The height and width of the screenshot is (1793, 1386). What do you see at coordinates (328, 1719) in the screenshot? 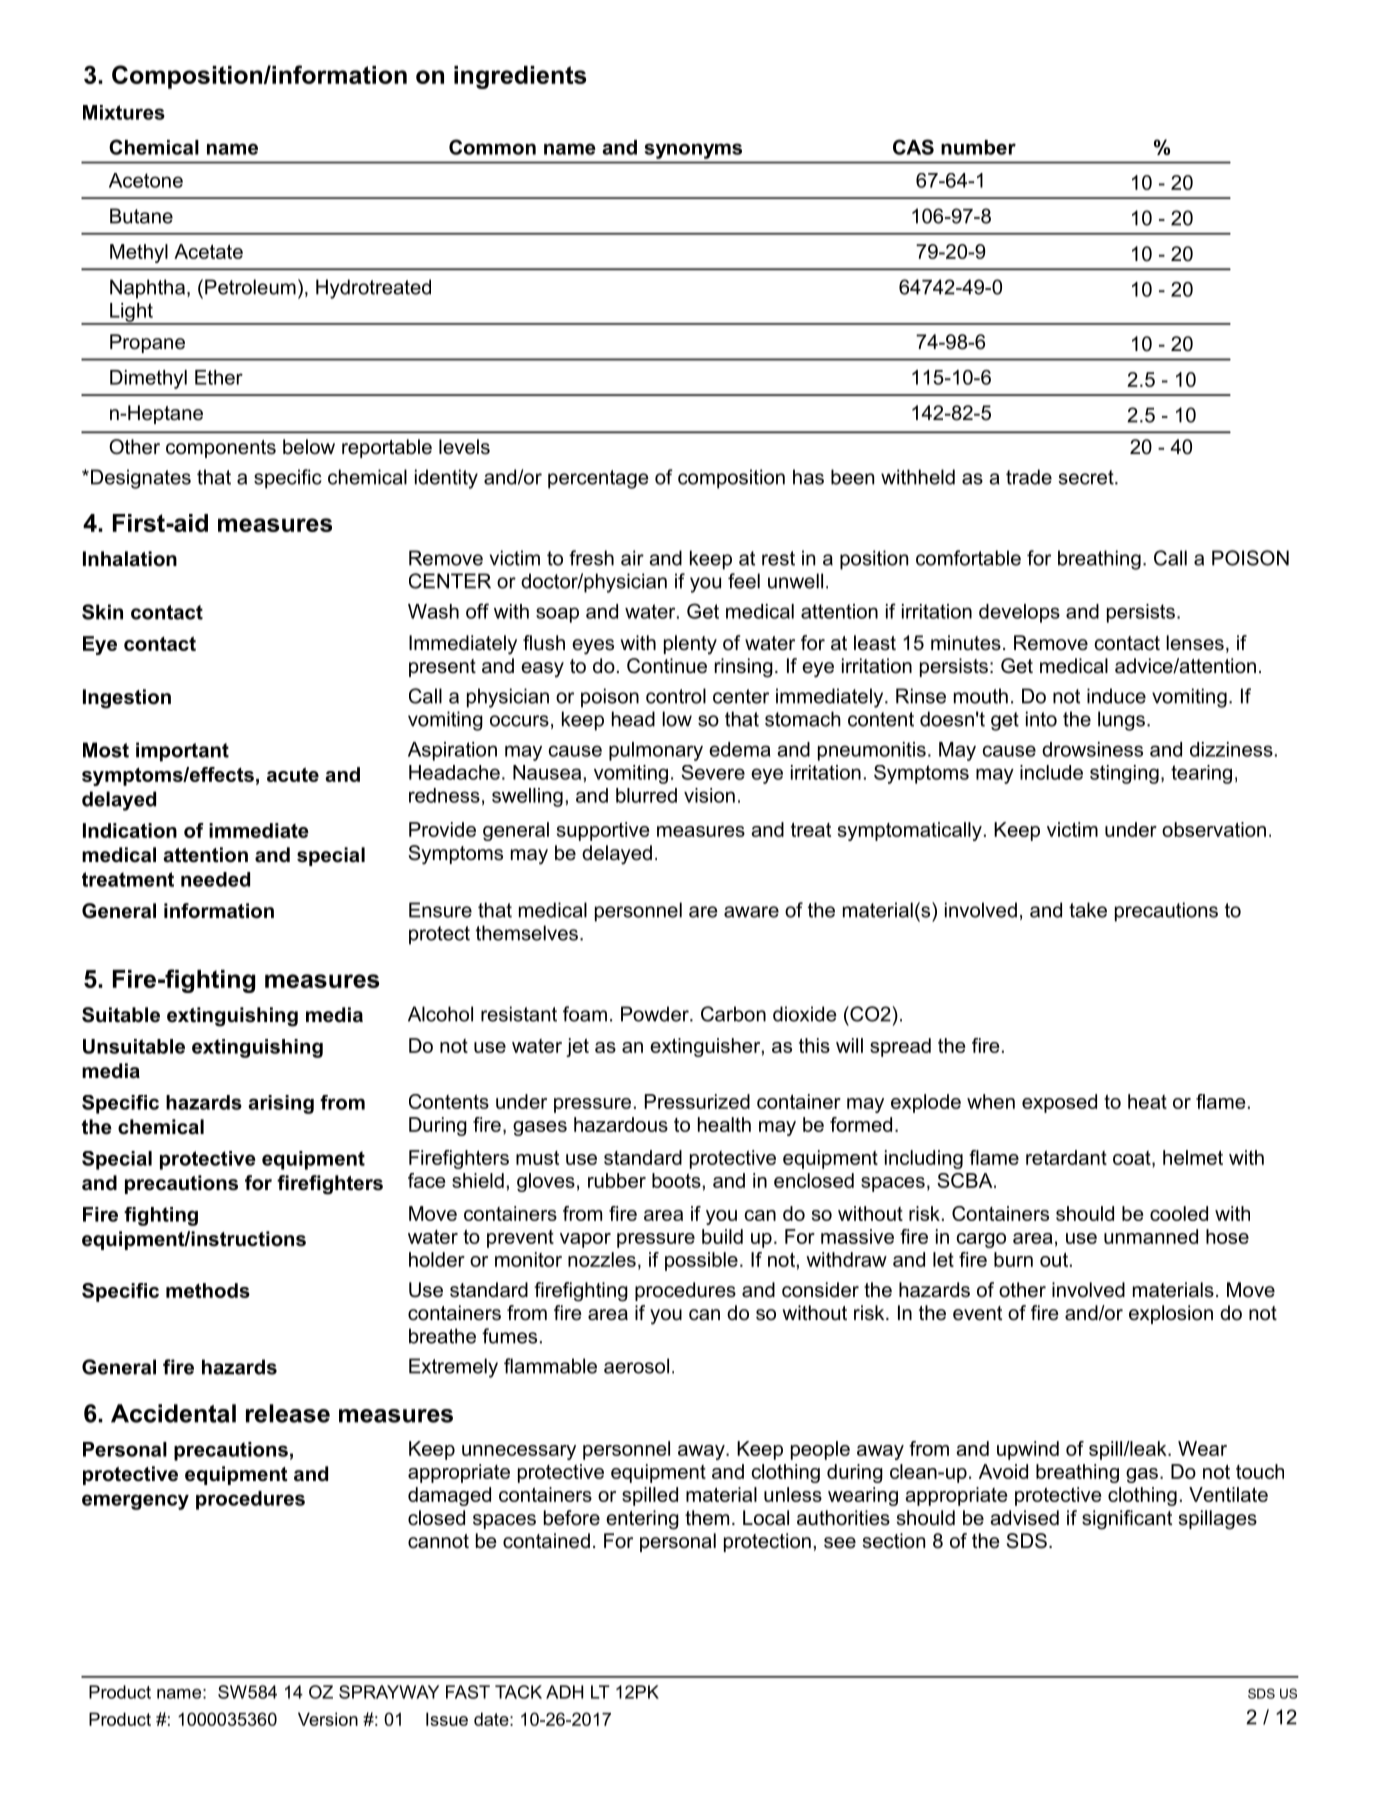
I see `Version` at bounding box center [328, 1719].
